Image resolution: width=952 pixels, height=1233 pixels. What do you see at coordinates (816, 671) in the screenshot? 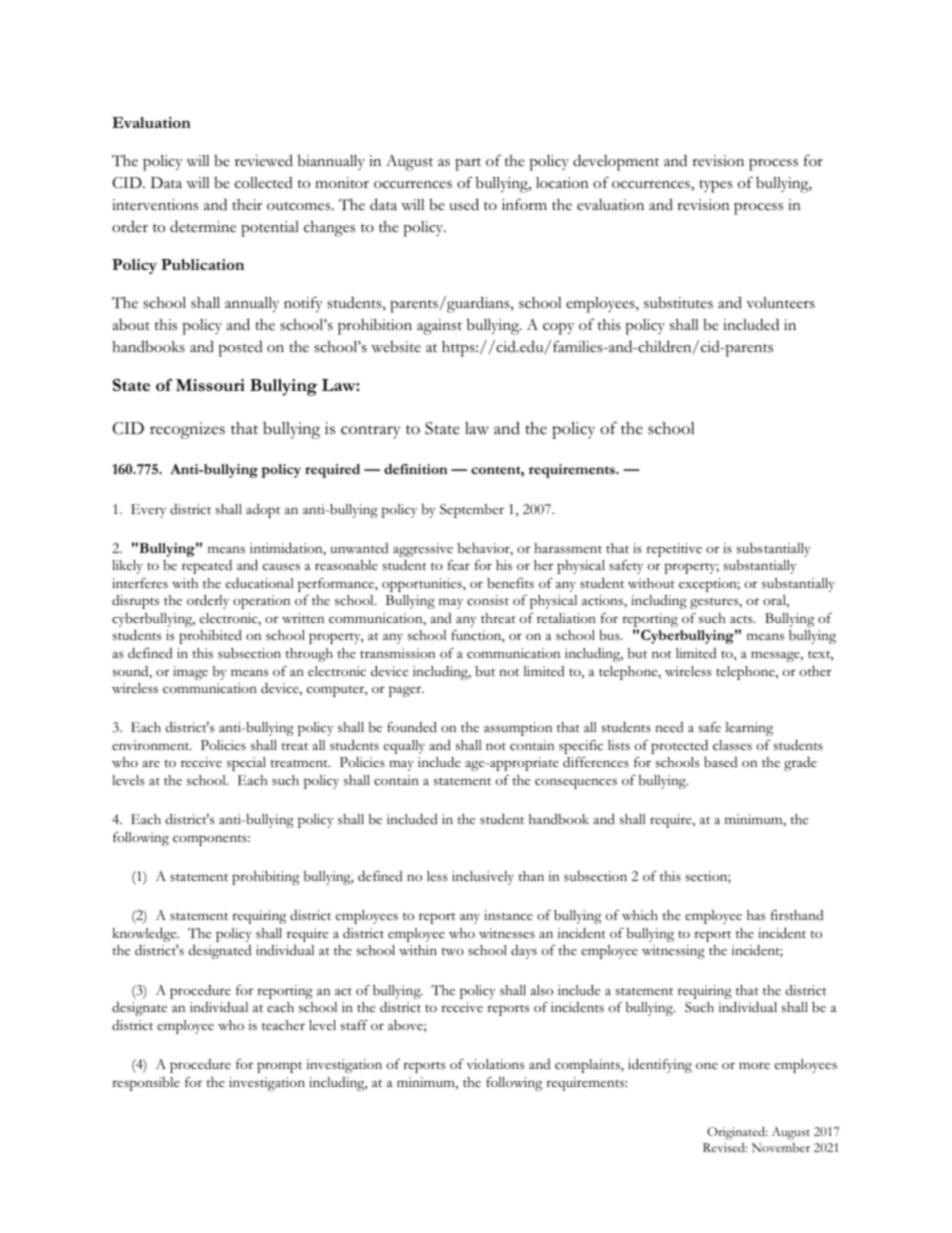
I see `other` at bounding box center [816, 671].
